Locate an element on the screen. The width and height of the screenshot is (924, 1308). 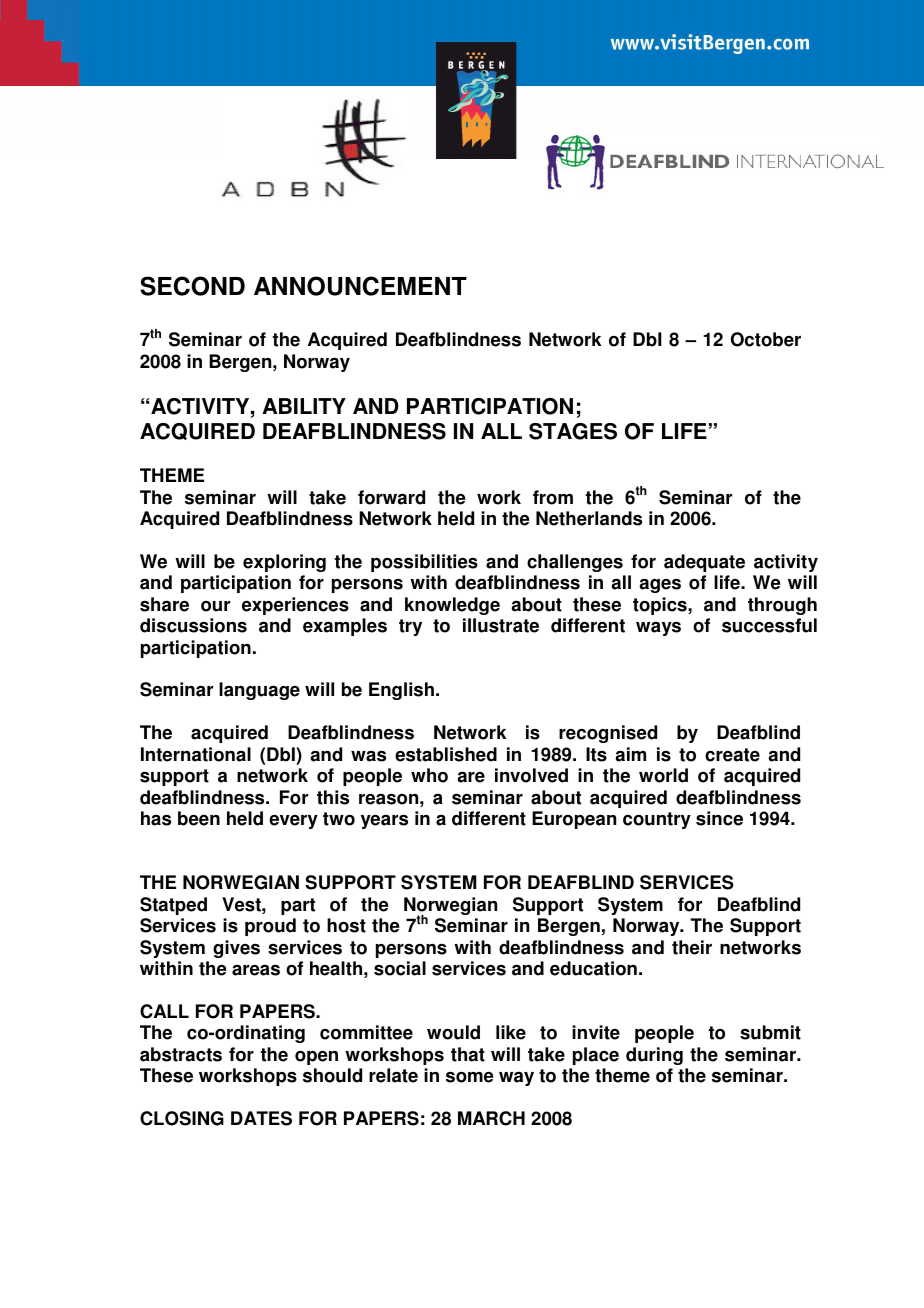
since is located at coordinates (719, 818).
